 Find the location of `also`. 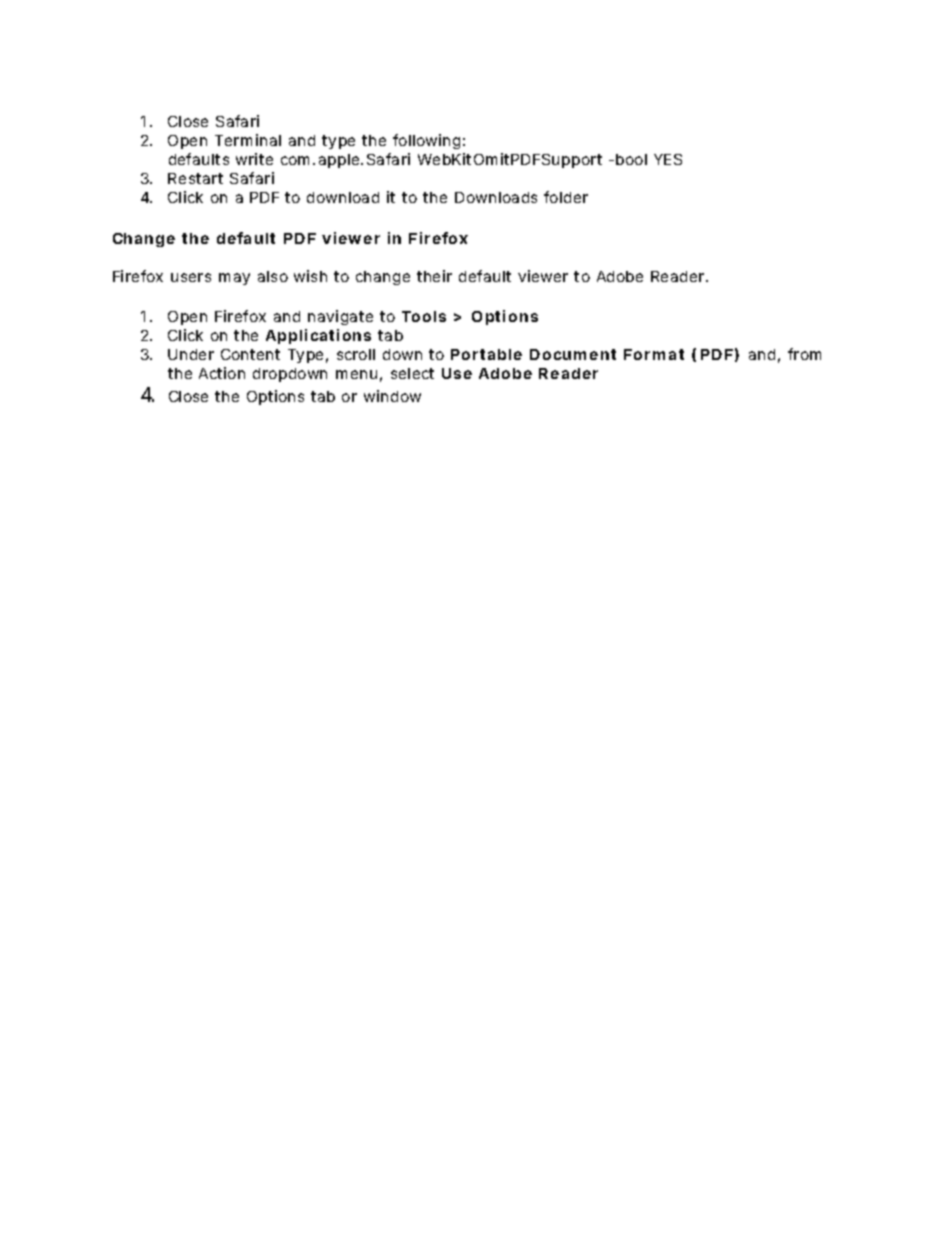

also is located at coordinates (273, 276).
